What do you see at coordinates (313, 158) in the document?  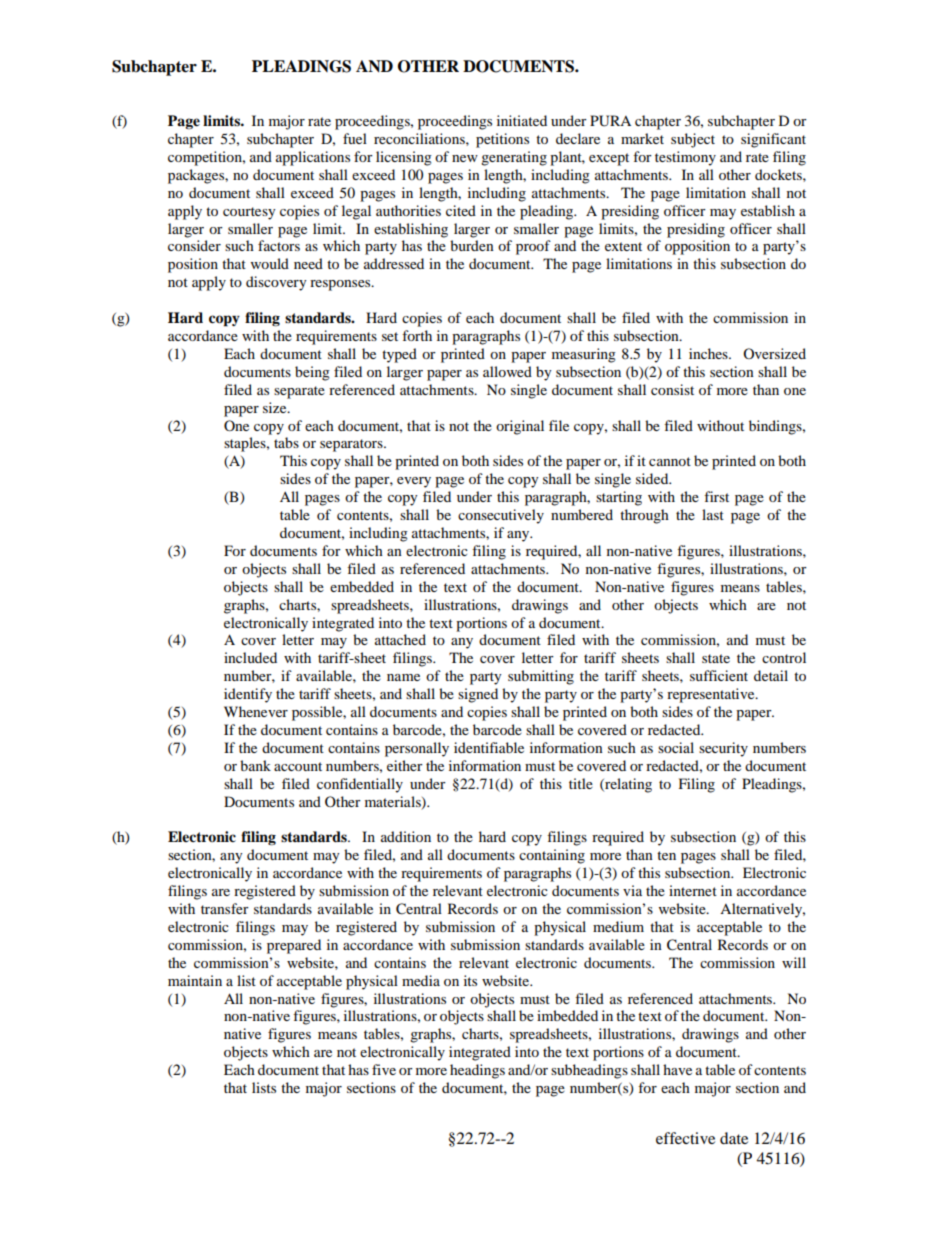 I see `applications` at bounding box center [313, 158].
